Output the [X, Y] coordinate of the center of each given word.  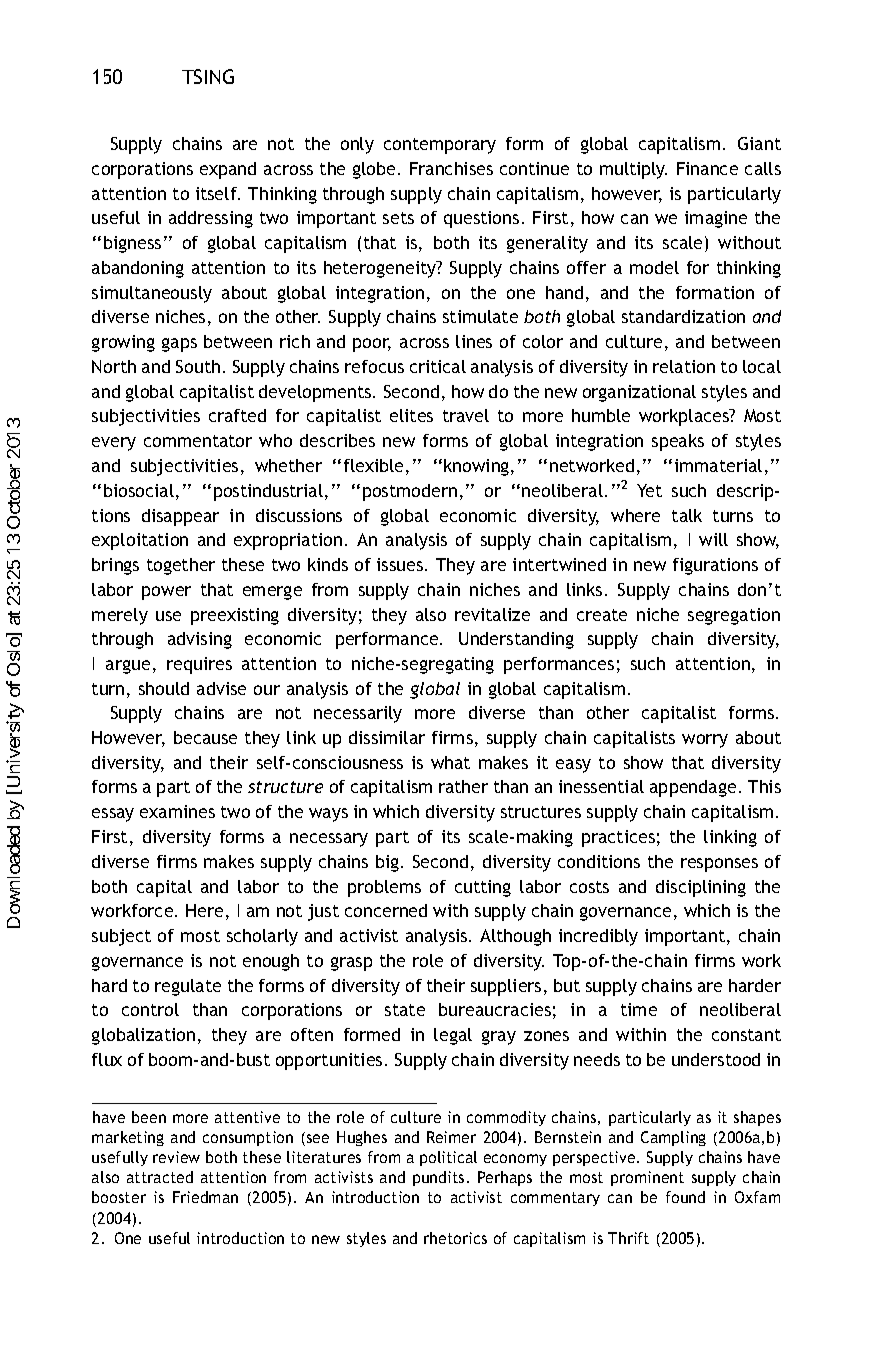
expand [228, 170]
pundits [438, 1178]
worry [705, 741]
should [164, 688]
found [685, 1197]
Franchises [451, 168]
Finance [707, 168]
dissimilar [387, 737]
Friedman [205, 1197]
